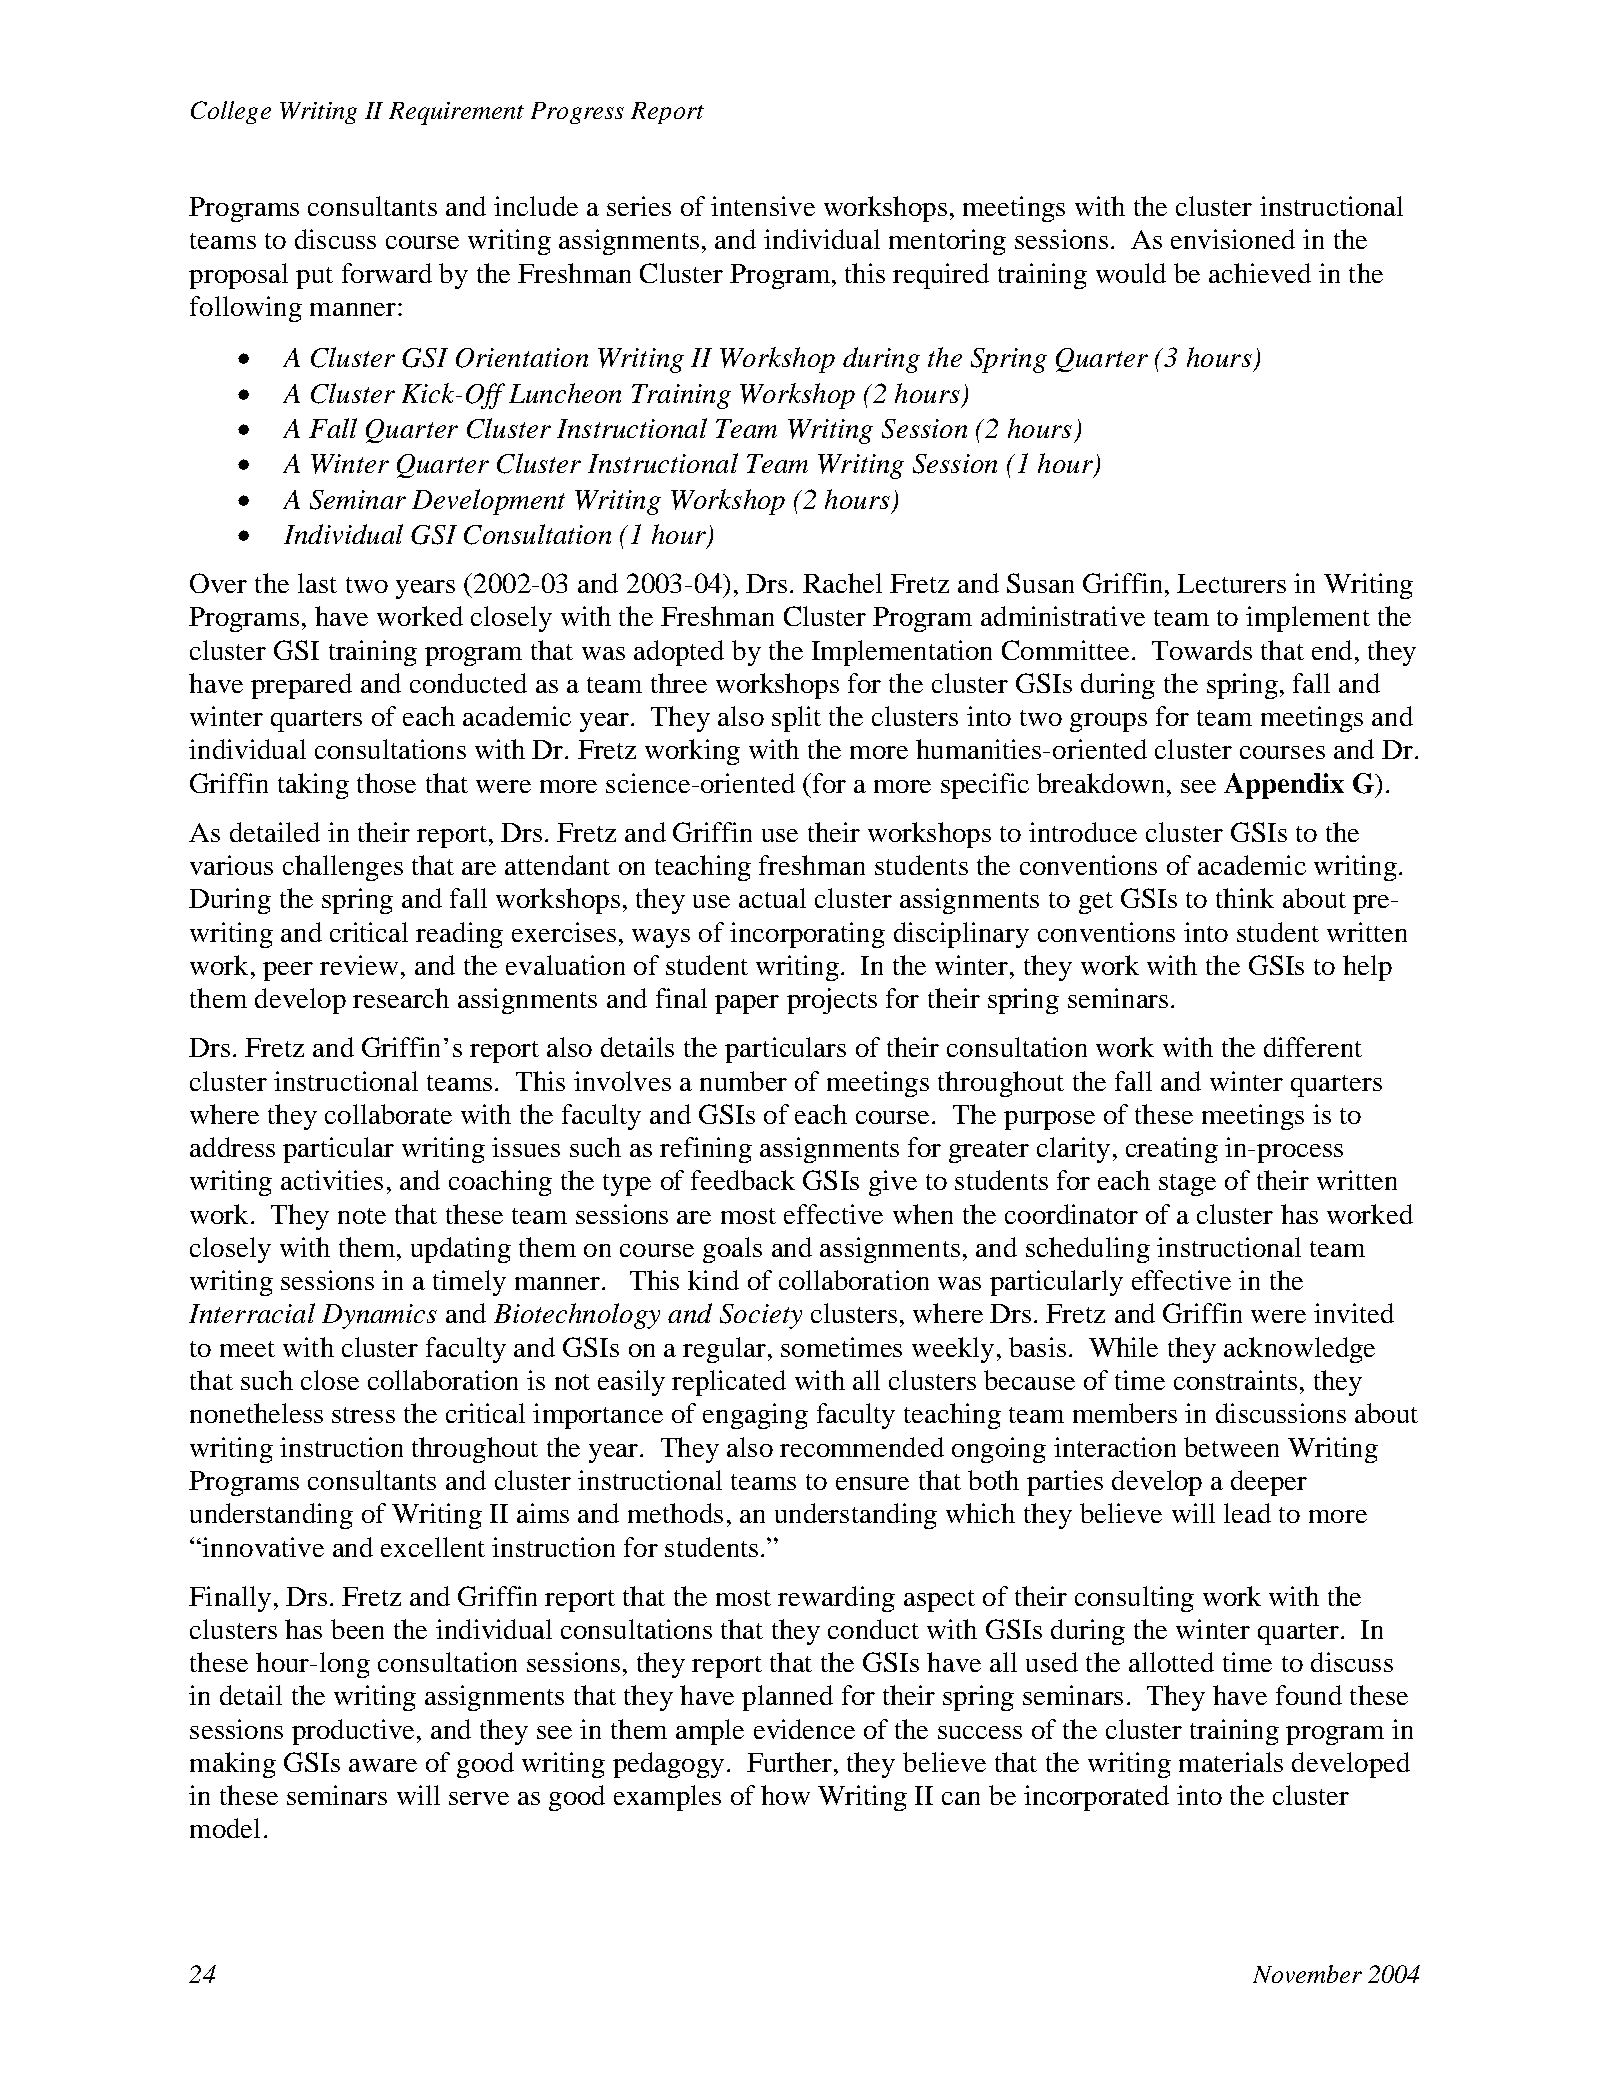 This screenshot has height=2084, width=1610. What do you see at coordinates (1187, 1185) in the screenshot?
I see `stage` at bounding box center [1187, 1185].
